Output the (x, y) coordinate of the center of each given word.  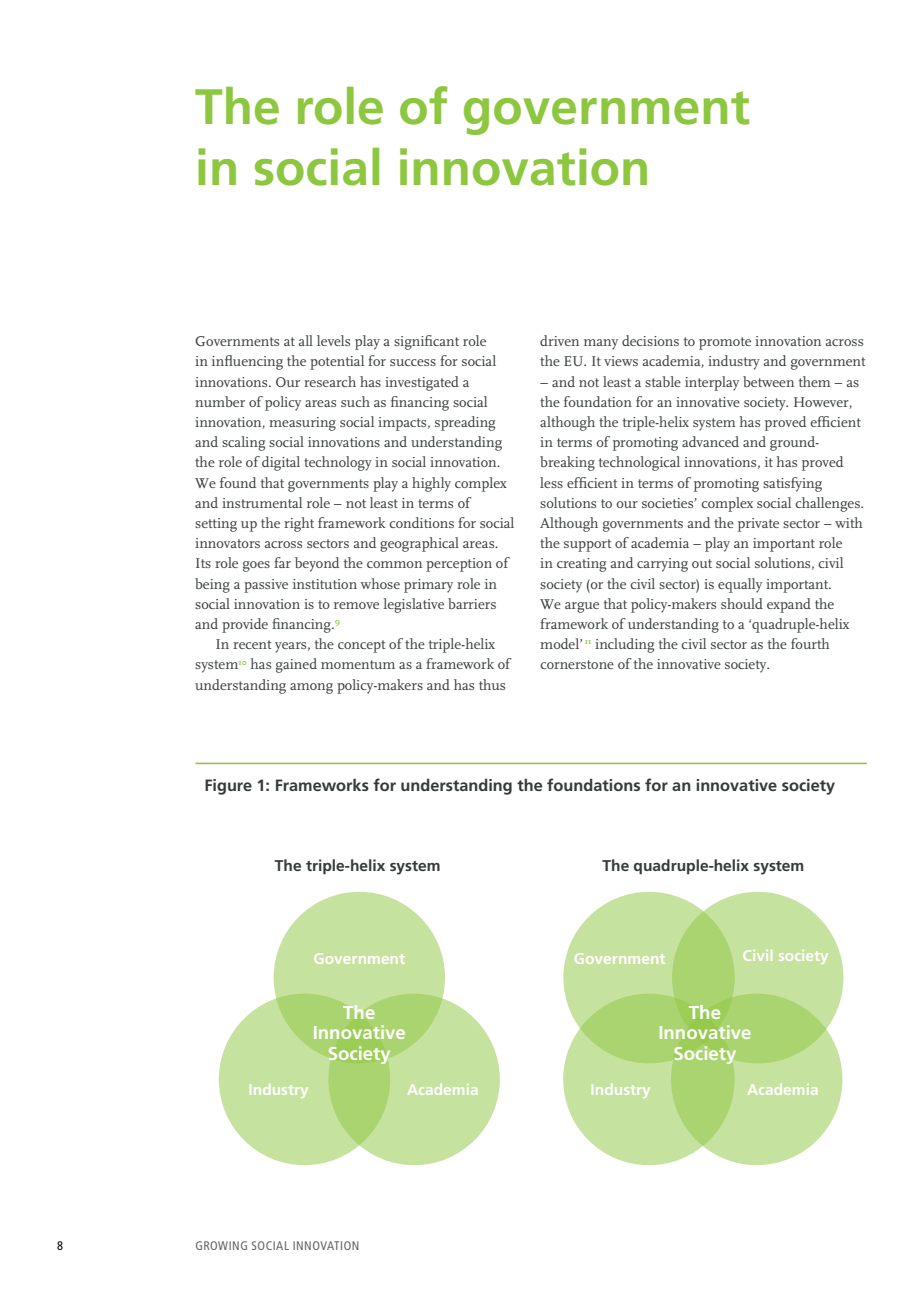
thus (492, 684)
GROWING (221, 1245)
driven (559, 340)
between (768, 381)
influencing (247, 362)
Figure (228, 787)
